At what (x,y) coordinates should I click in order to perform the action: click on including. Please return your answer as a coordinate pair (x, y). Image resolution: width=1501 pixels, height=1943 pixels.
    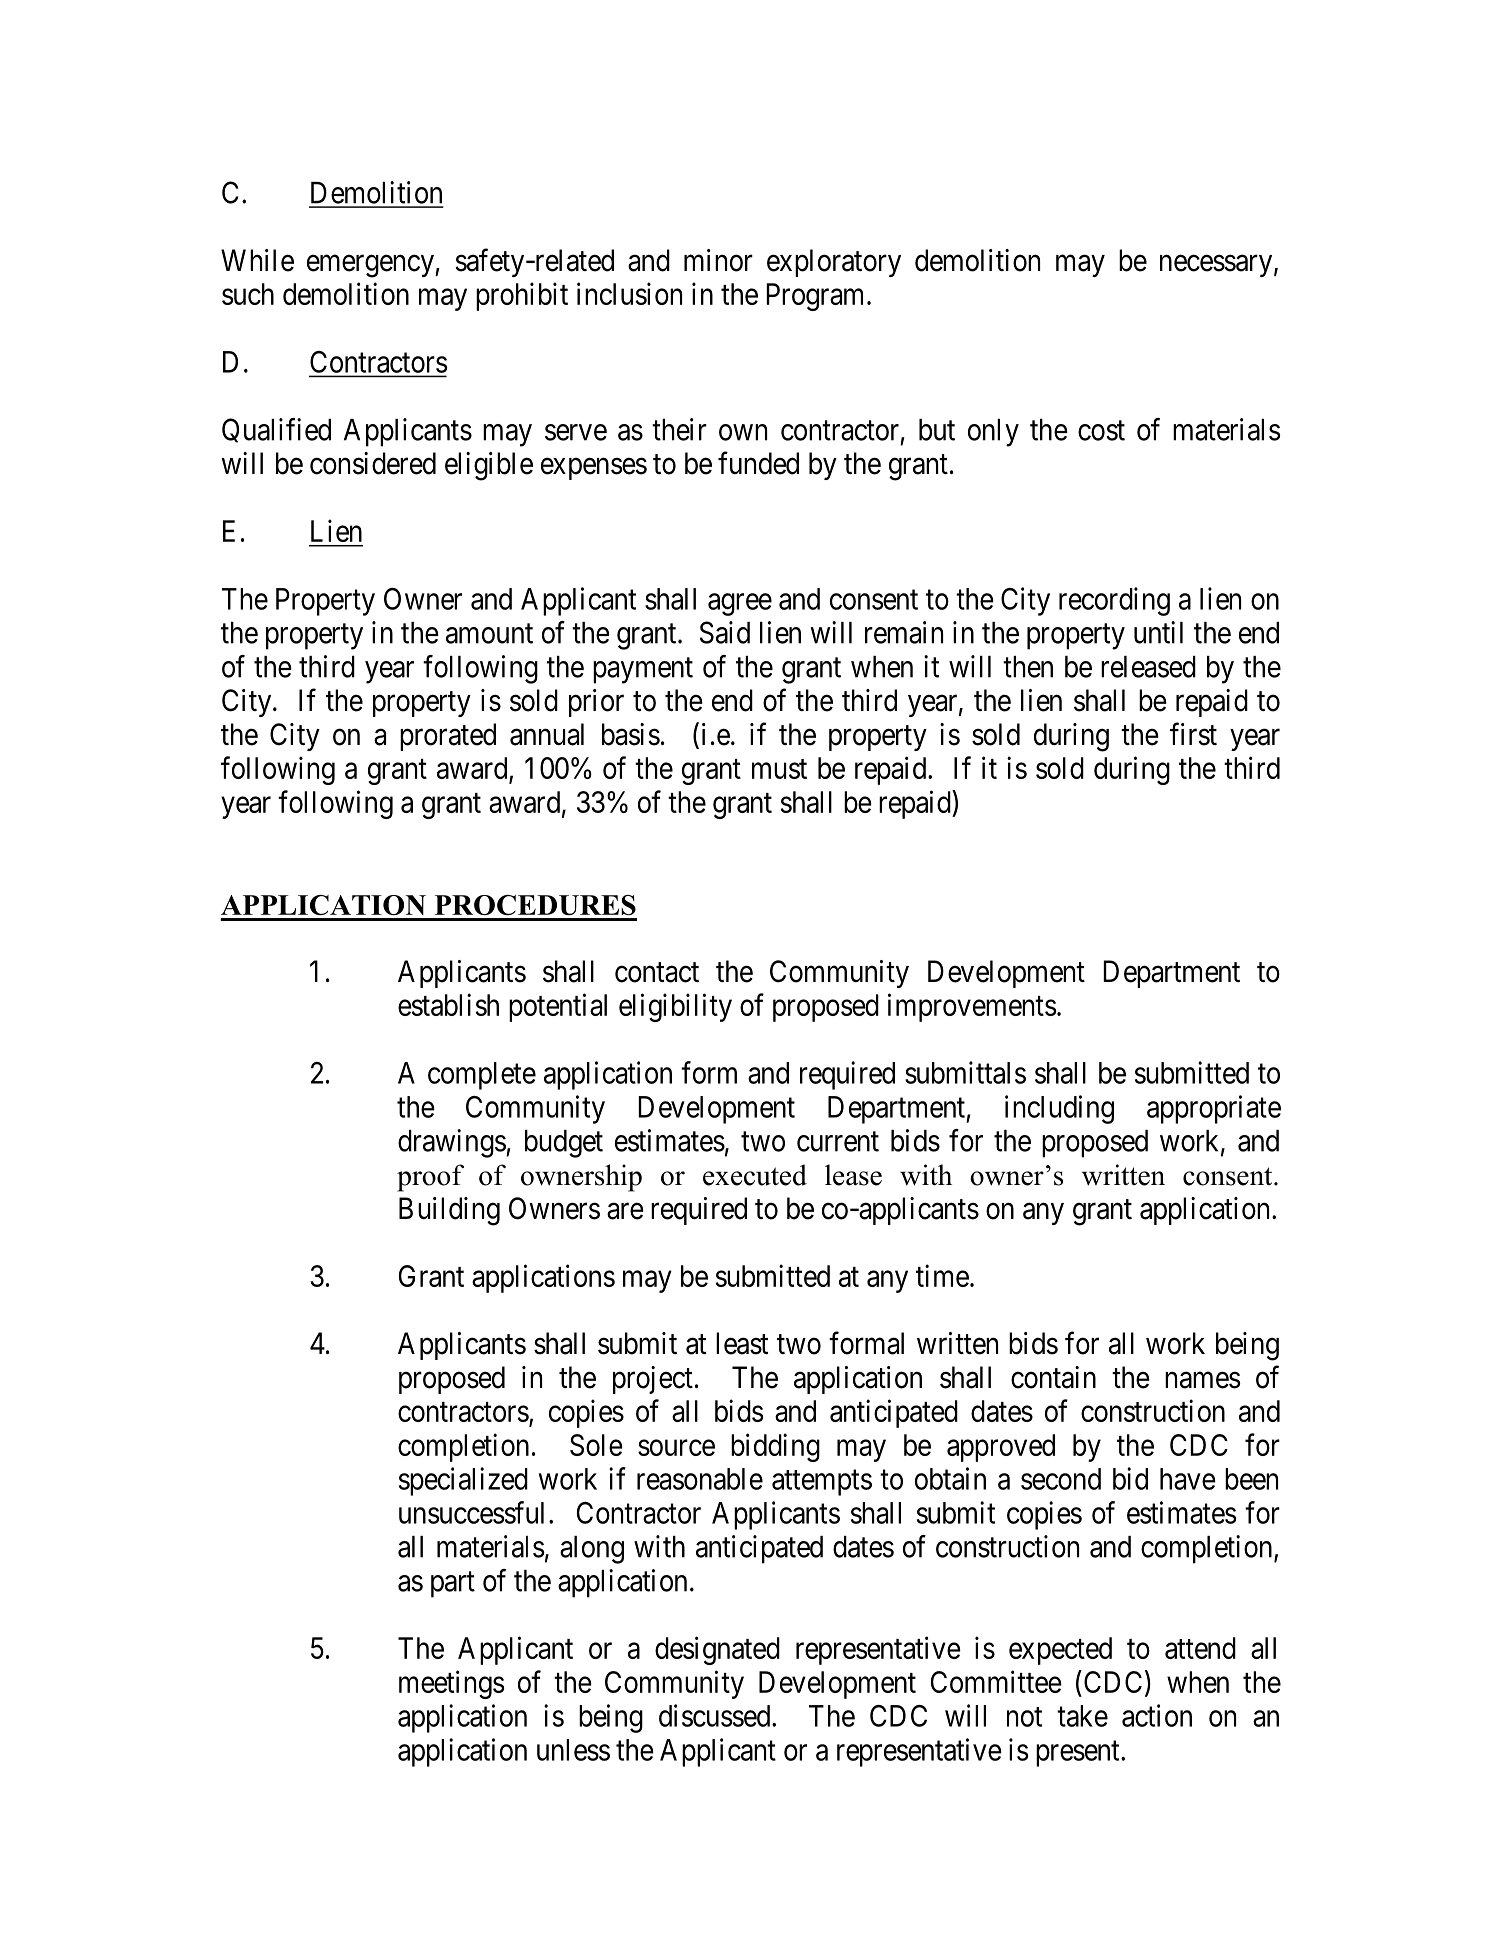
    Looking at the image, I should click on (1059, 1109).
